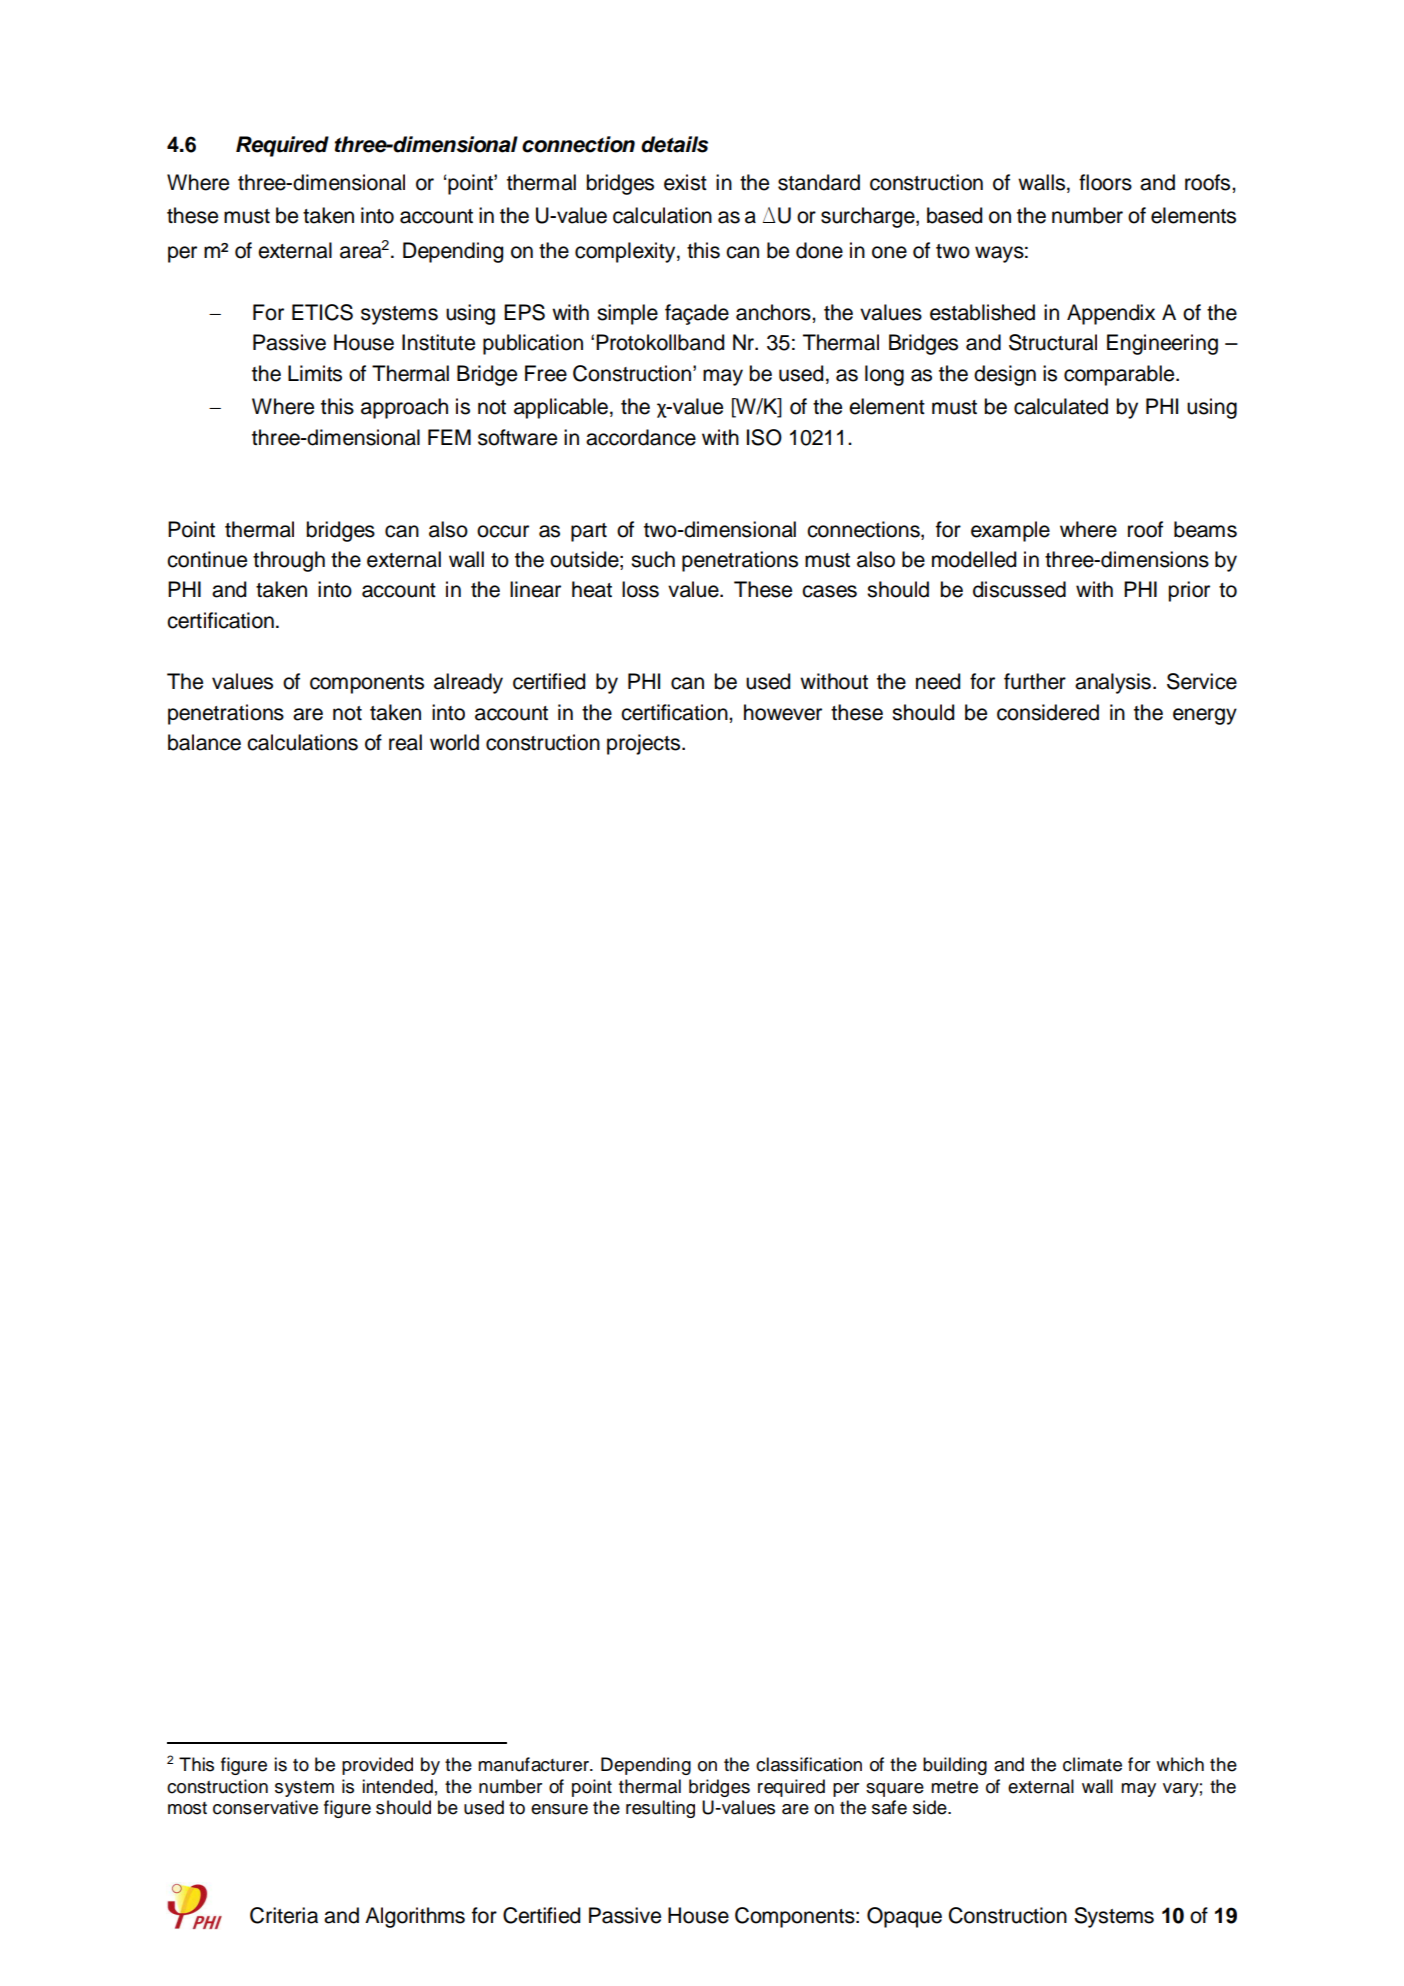 Image resolution: width=1404 pixels, height=1986 pixels. I want to click on classification, so click(809, 1764).
